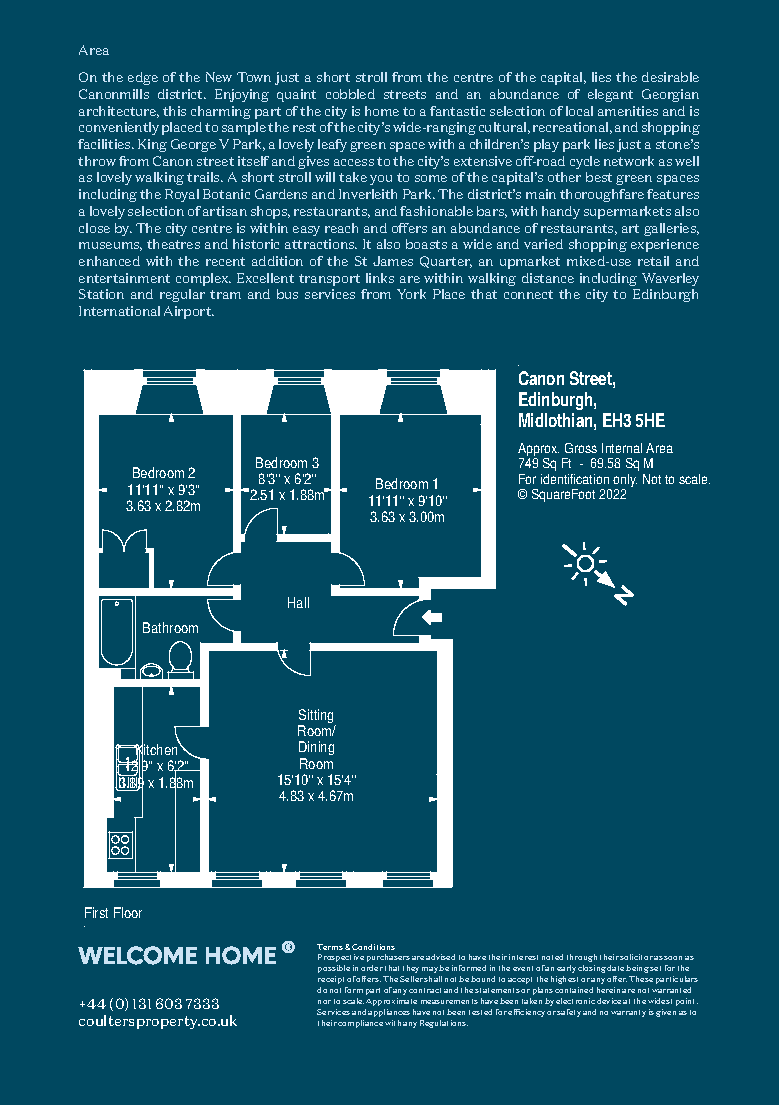 The image size is (779, 1105). What do you see at coordinates (324, 1002) in the page?
I see `nor` at bounding box center [324, 1002].
